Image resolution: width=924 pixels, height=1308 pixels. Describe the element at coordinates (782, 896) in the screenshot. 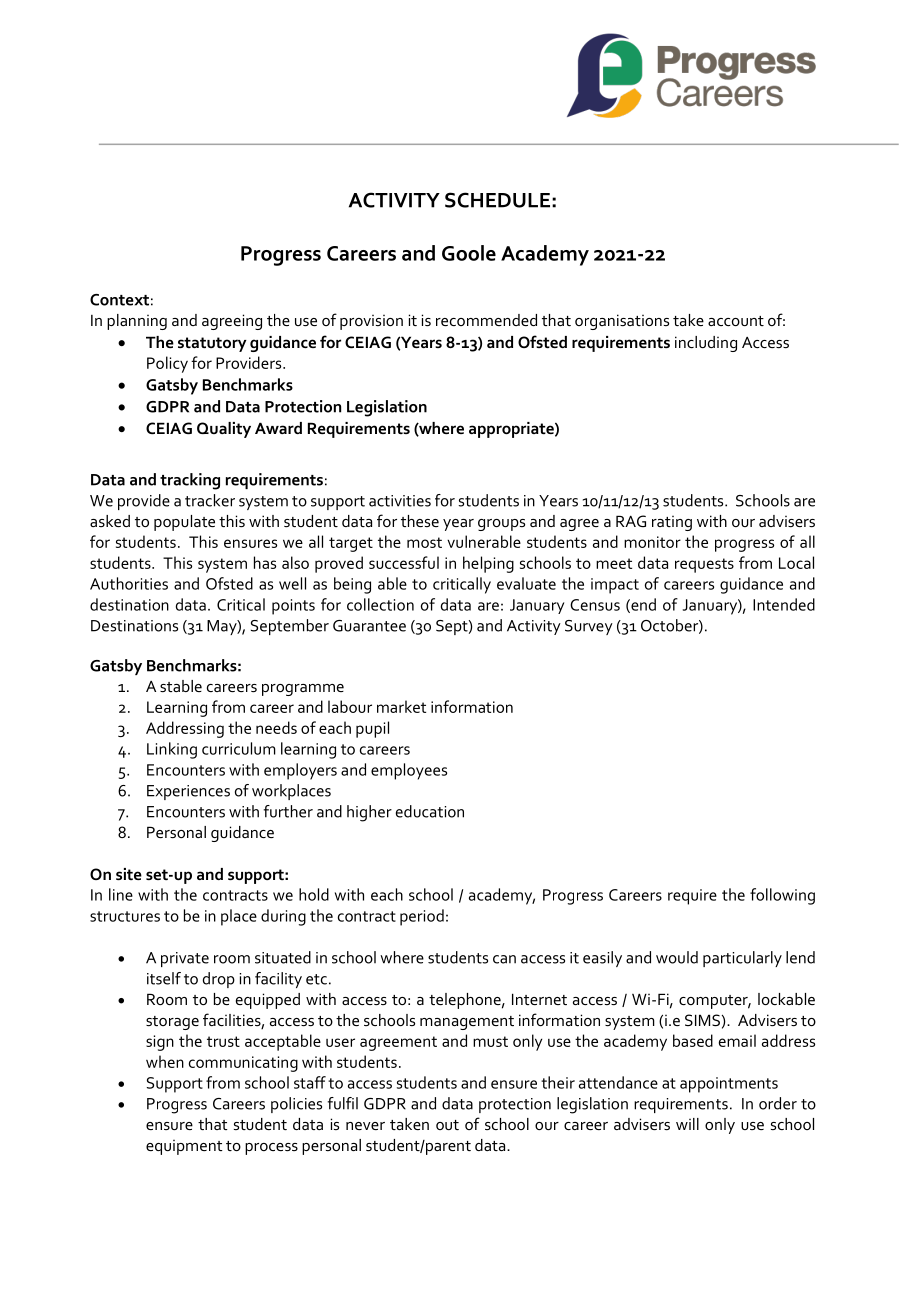

I see `following` at that location.
